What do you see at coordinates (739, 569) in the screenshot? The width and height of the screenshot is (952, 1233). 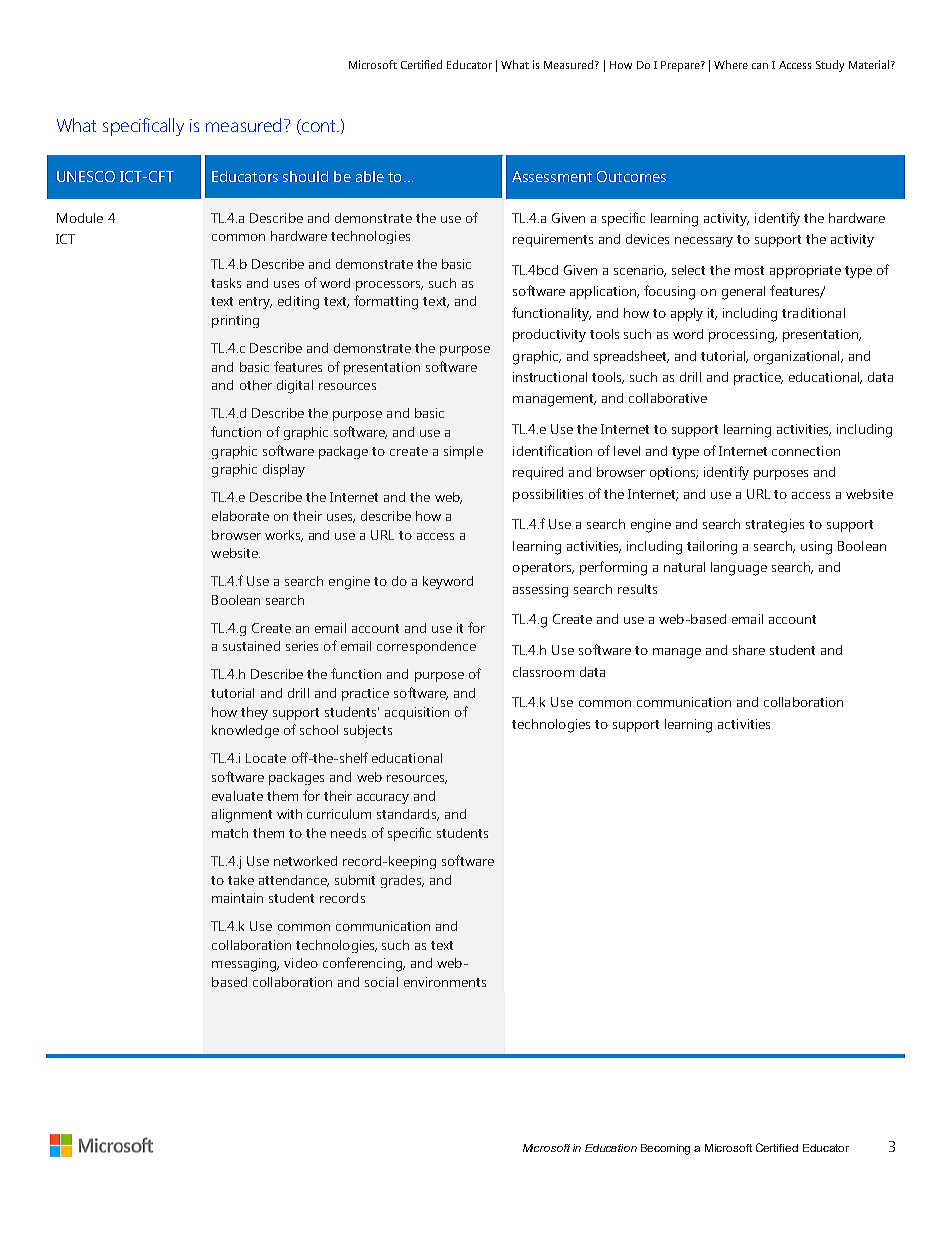 I see `language` at bounding box center [739, 569].
